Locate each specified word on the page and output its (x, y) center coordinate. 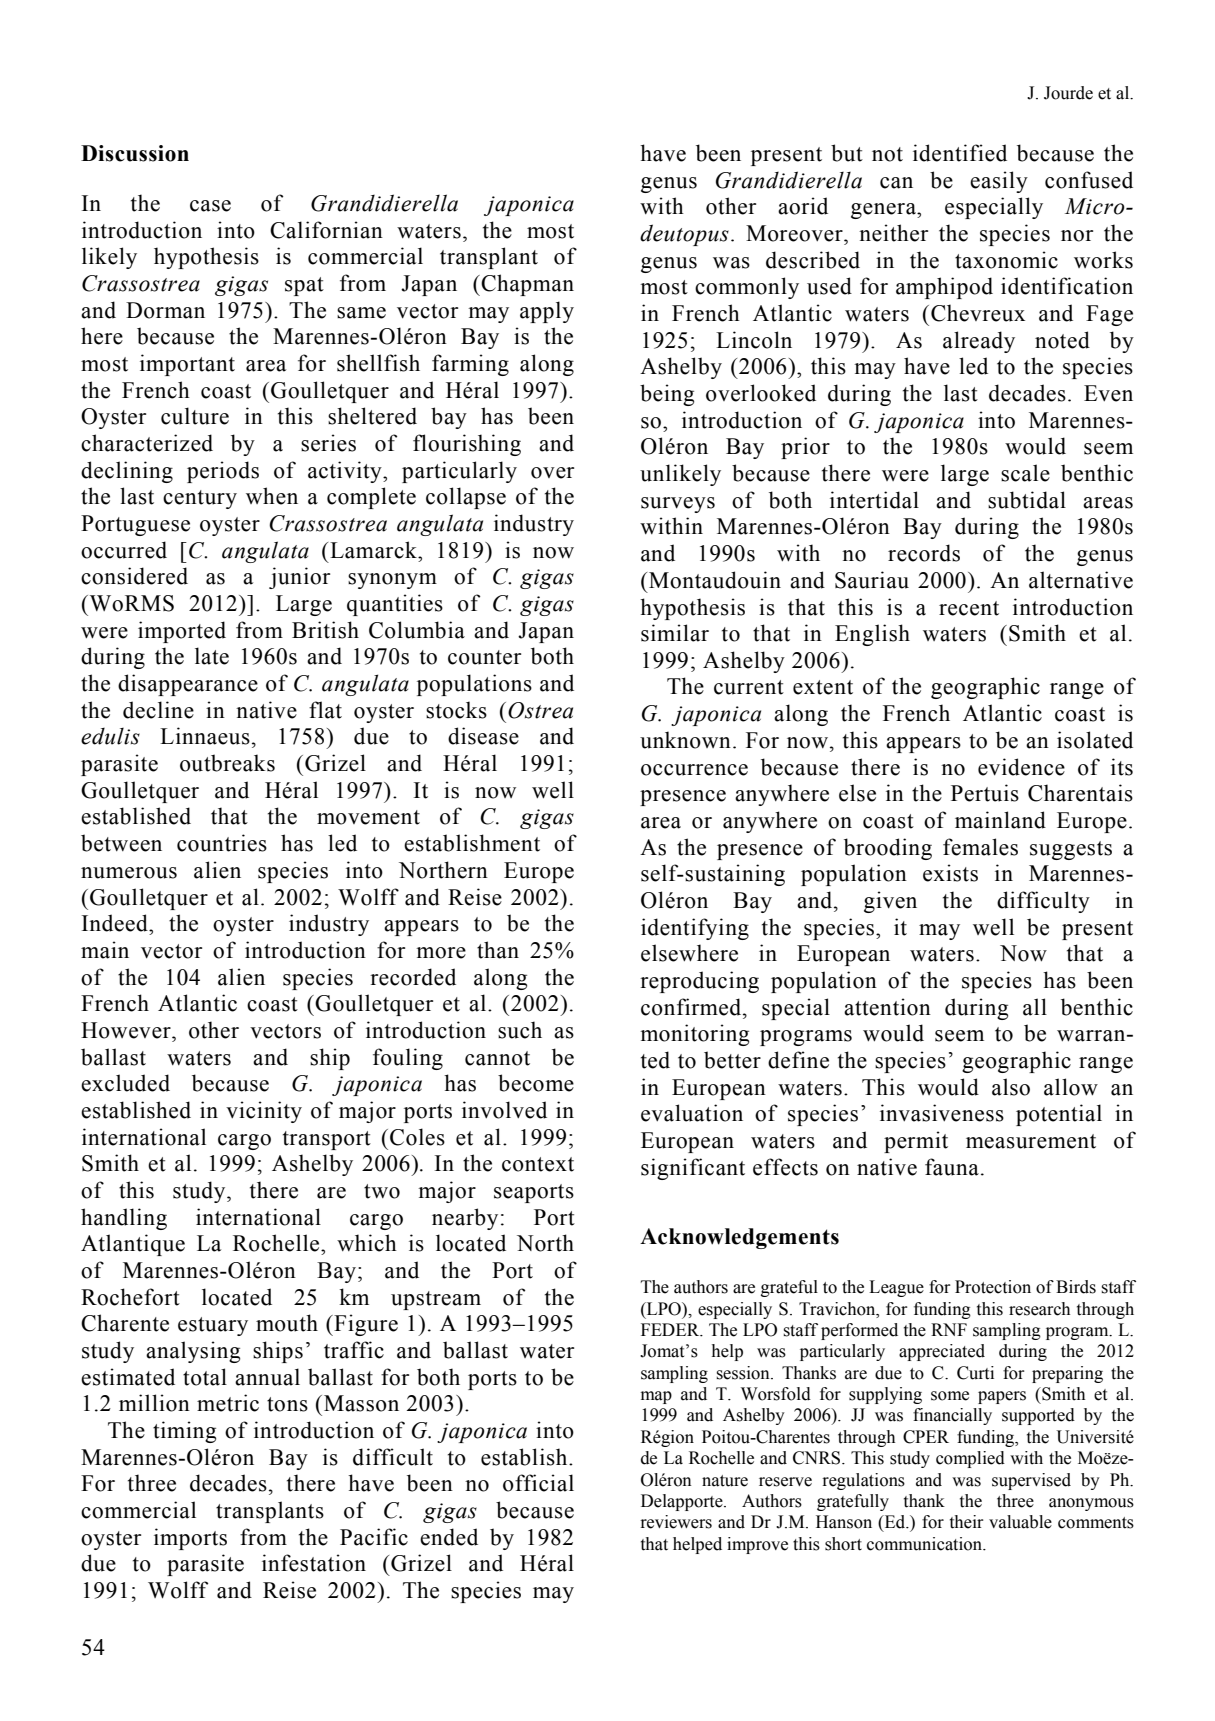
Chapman (527, 285)
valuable (1020, 1522)
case (210, 206)
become (536, 1083)
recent (969, 608)
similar (675, 633)
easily (999, 182)
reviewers (676, 1522)
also (1011, 1087)
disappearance (188, 685)
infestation (314, 1563)
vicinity (264, 1112)
